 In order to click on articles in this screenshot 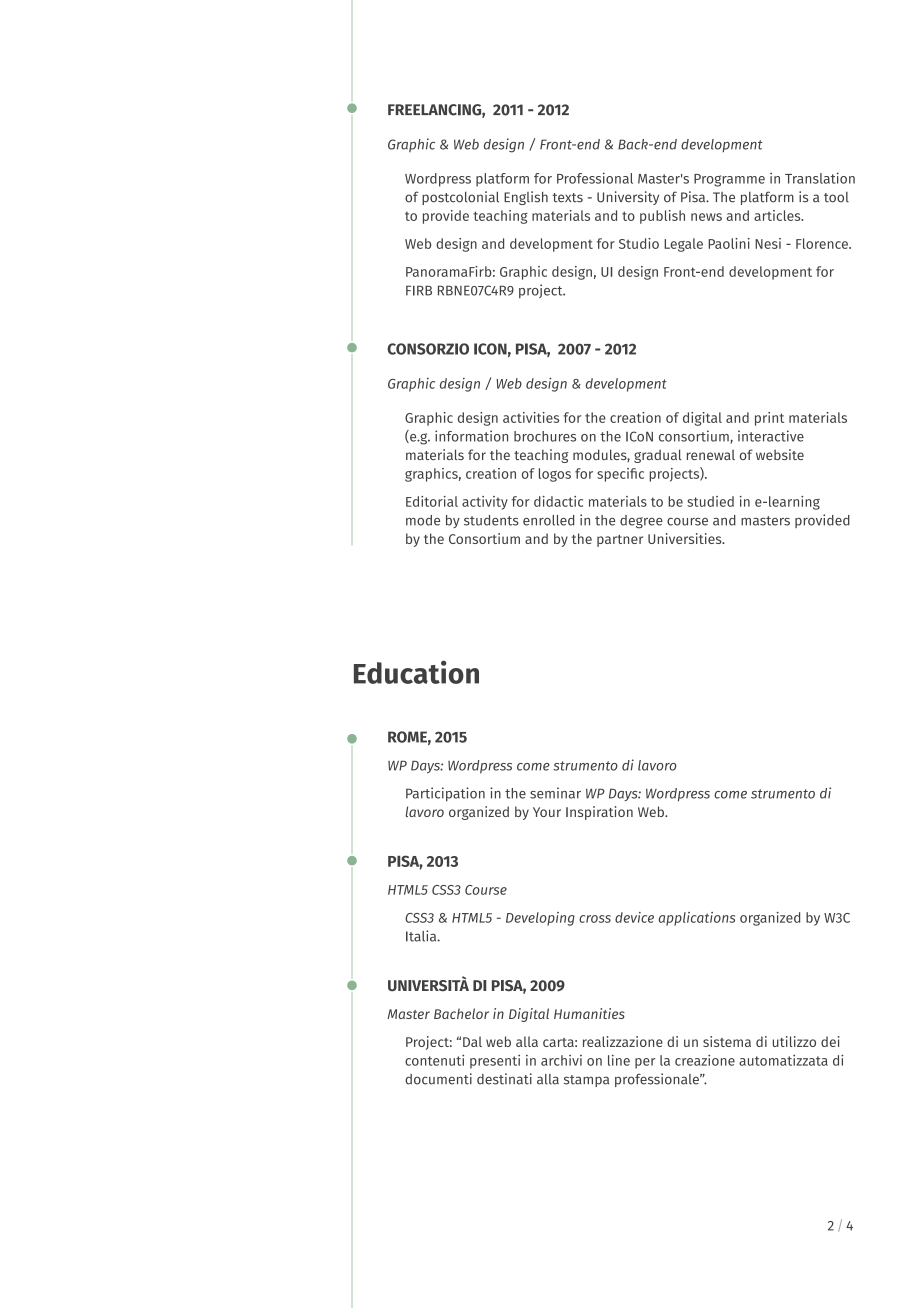, I will do `click(778, 215)`.
